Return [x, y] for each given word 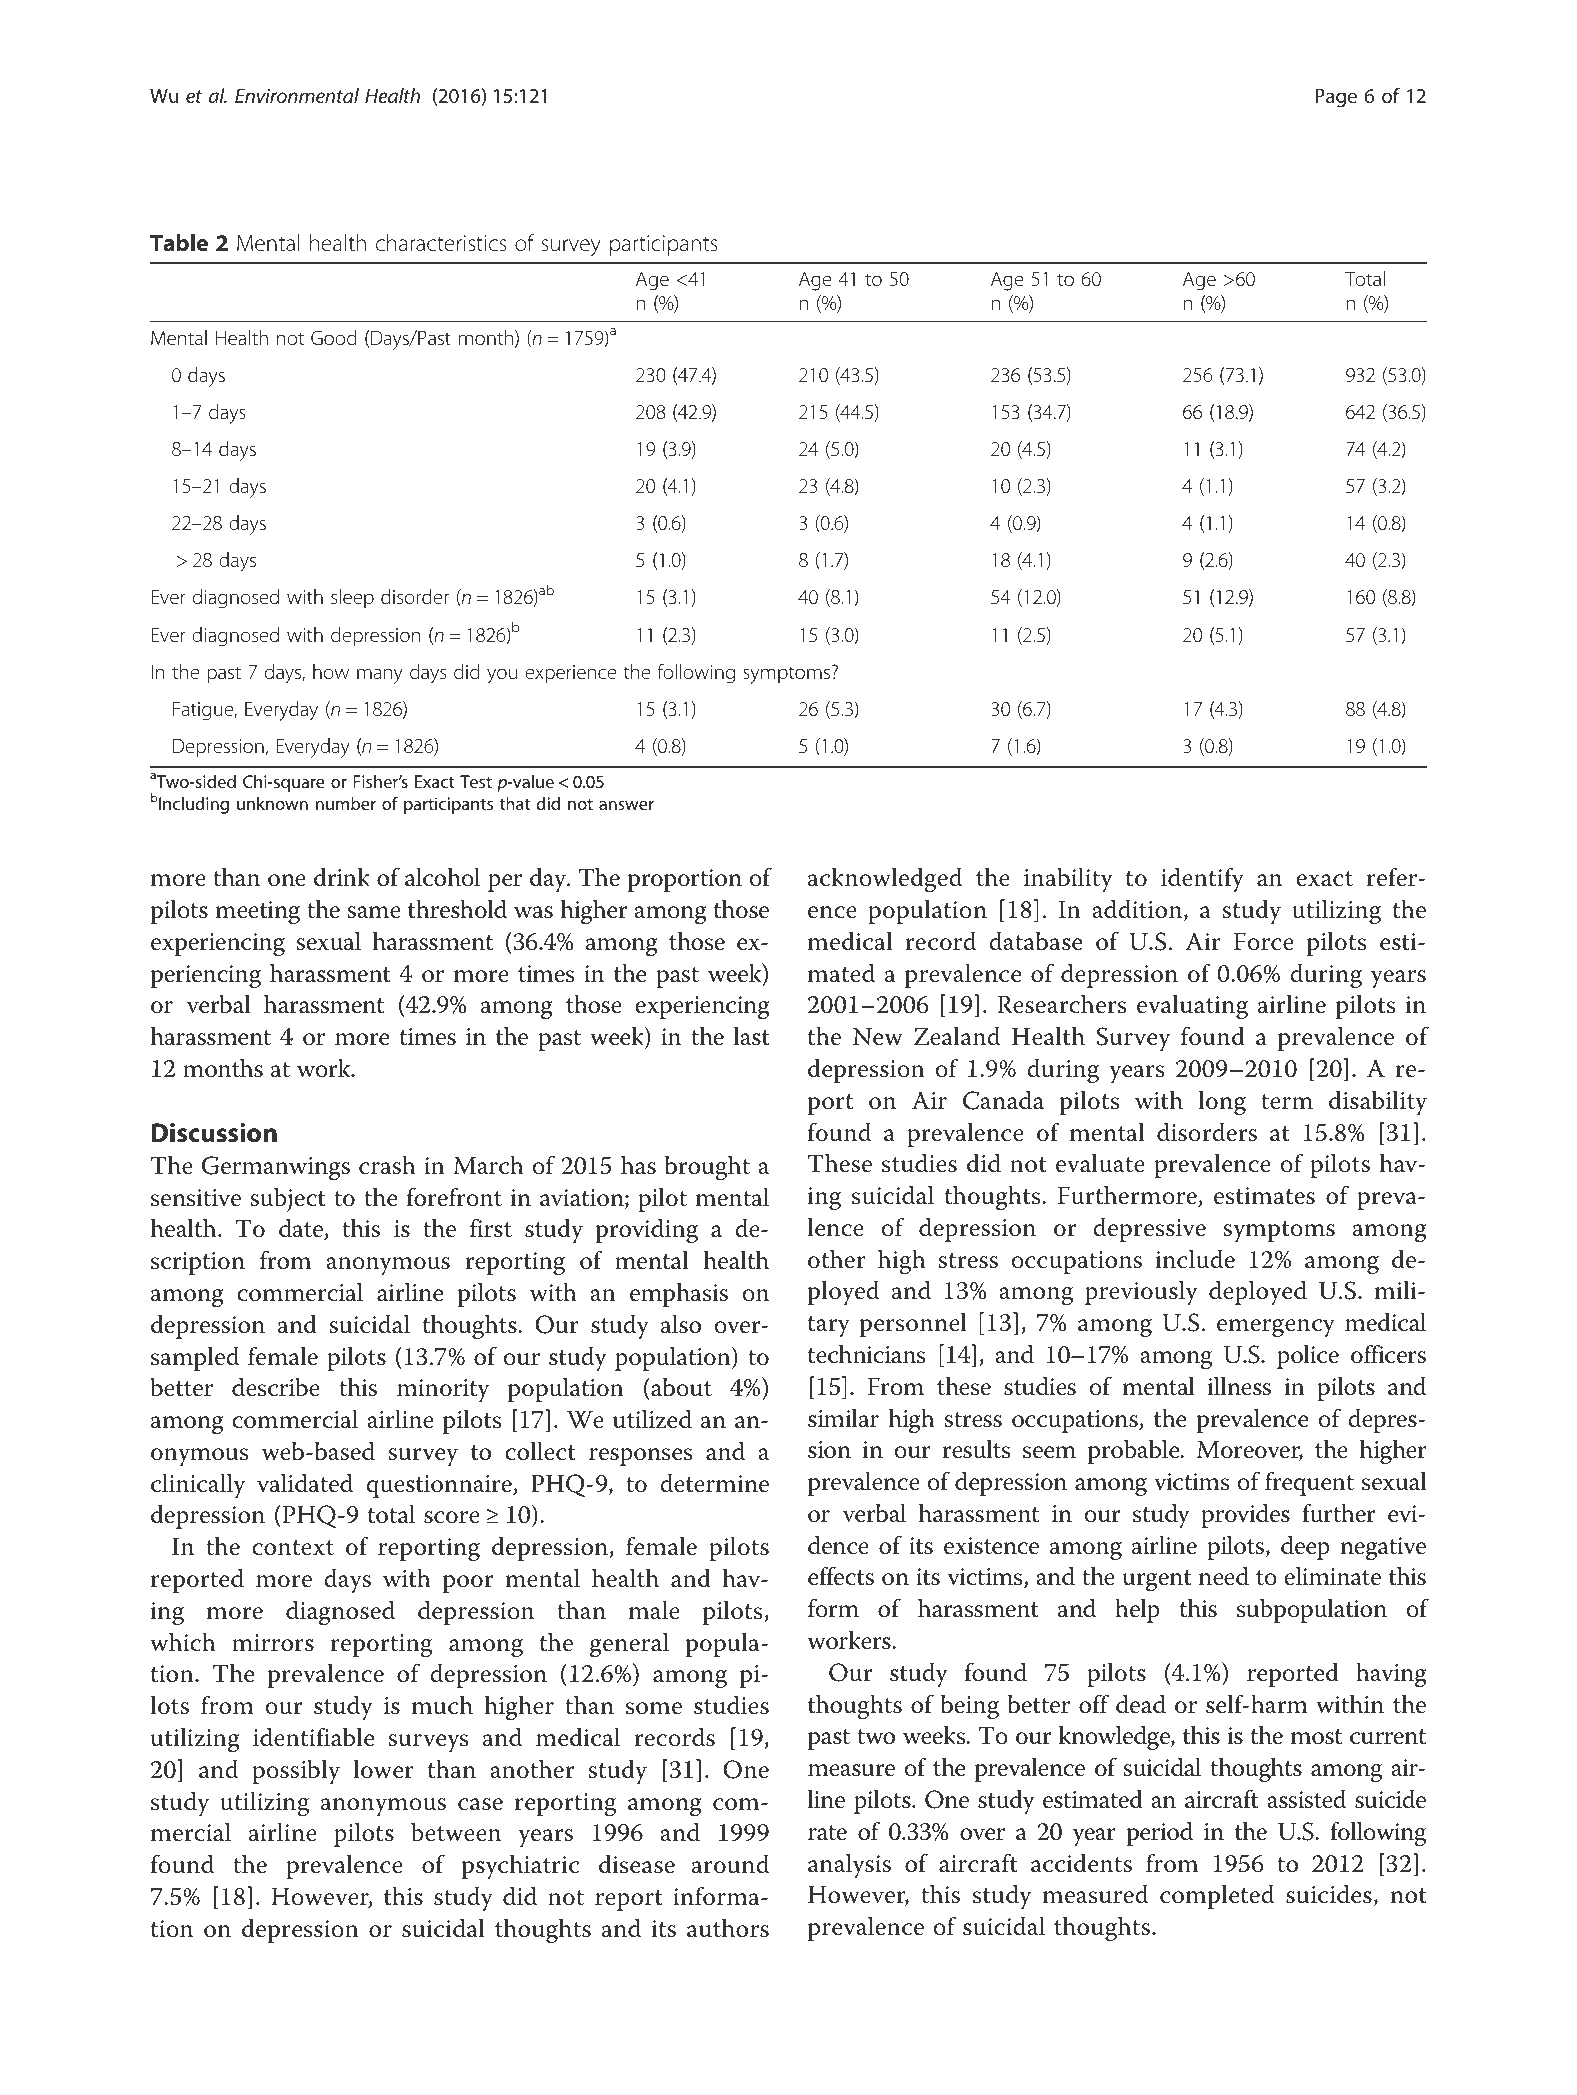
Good [333, 337]
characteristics [441, 243]
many [380, 676]
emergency [1276, 1328]
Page [1336, 98]
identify [1202, 880]
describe [276, 1387]
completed [1217, 1896]
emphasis [679, 1294]
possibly [296, 1772]
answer [626, 805]
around [730, 1864]
